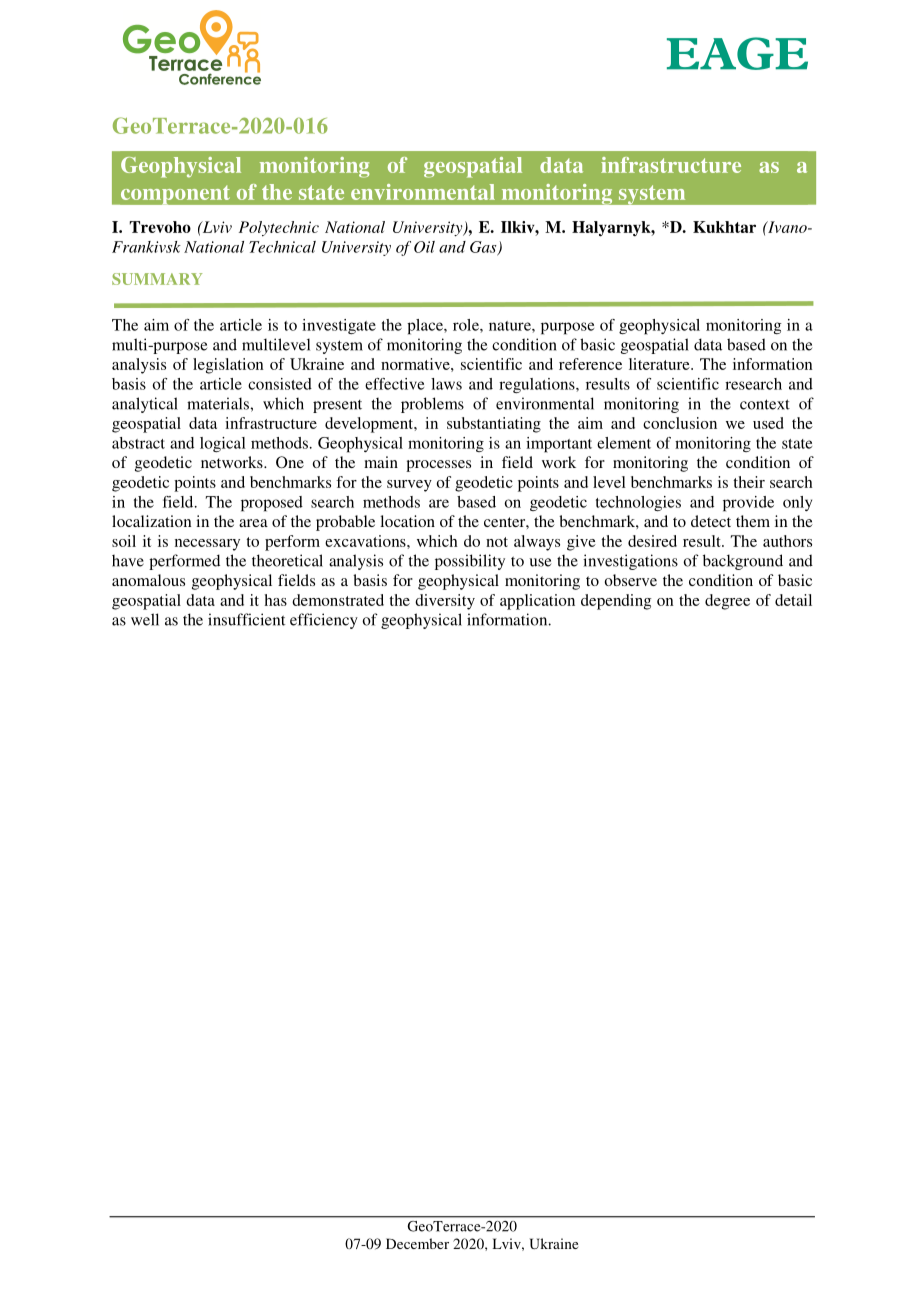 Image resolution: width=924 pixels, height=1308 pixels. Describe the element at coordinates (207, 545) in the screenshot. I see `necessary` at that location.
